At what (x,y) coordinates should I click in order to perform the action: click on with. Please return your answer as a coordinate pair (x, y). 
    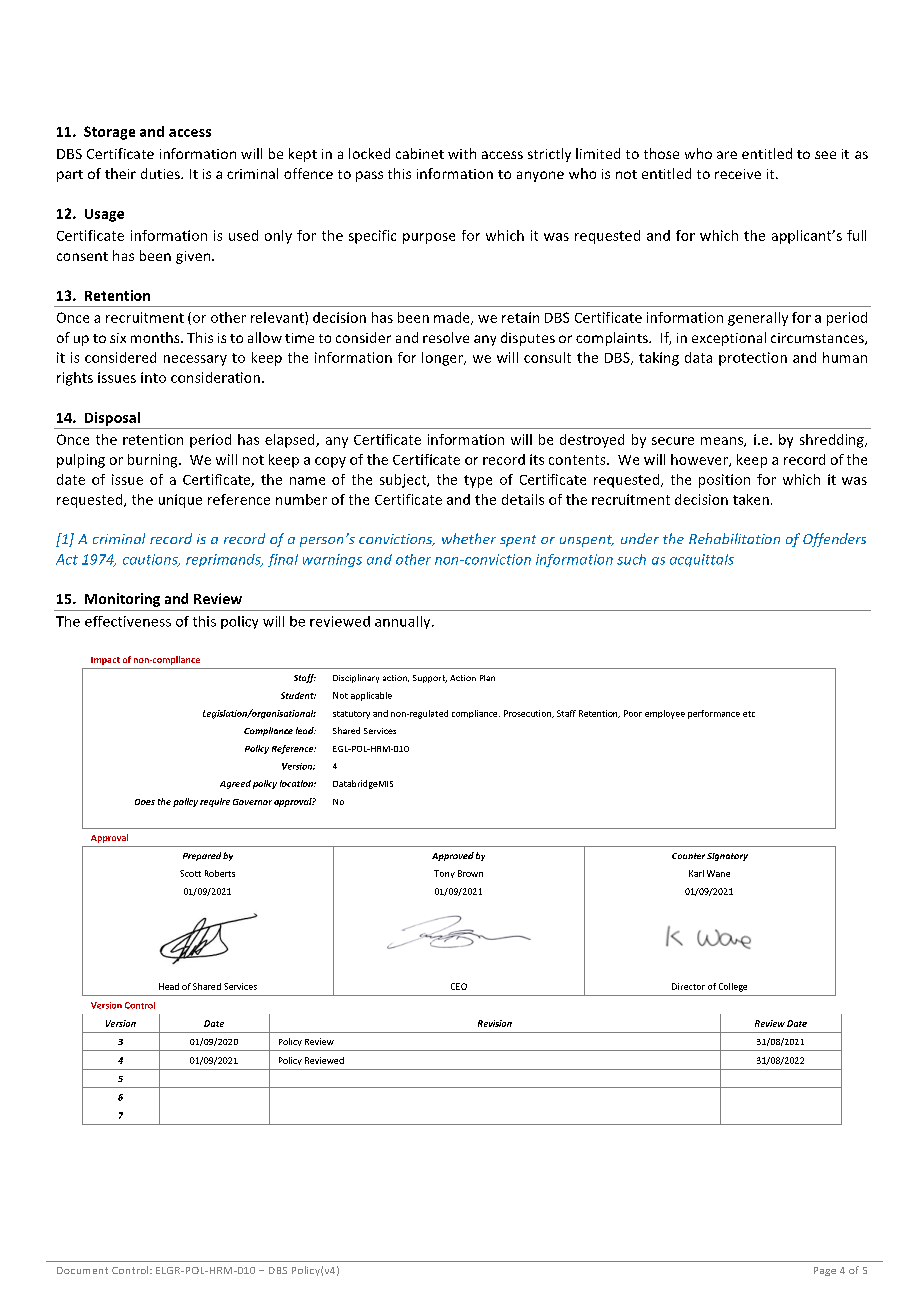
    Looking at the image, I should click on (462, 153).
